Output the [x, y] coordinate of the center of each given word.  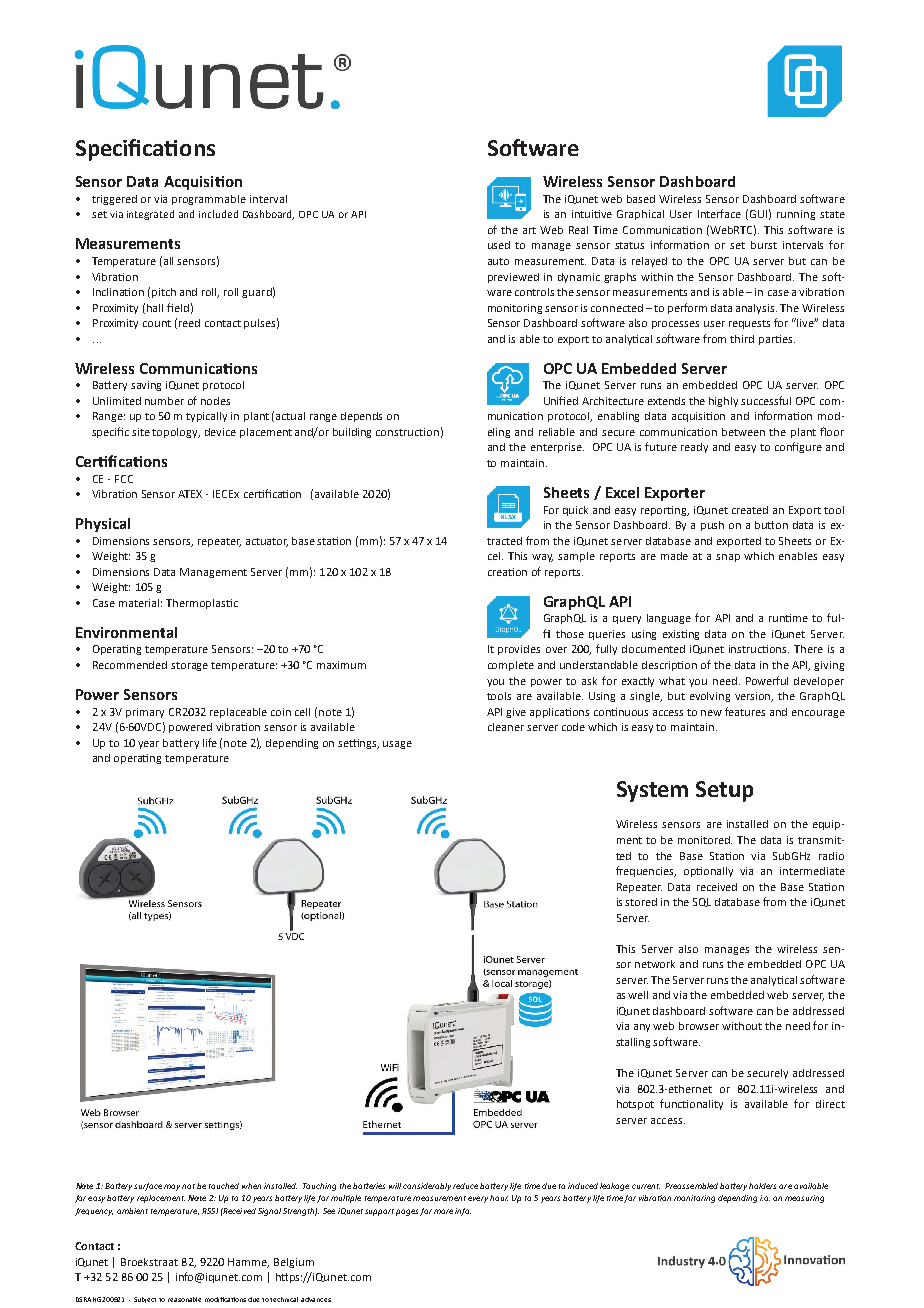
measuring [804, 1199]
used [499, 245]
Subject [145, 1300]
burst [764, 245]
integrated [150, 215]
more [443, 1211]
